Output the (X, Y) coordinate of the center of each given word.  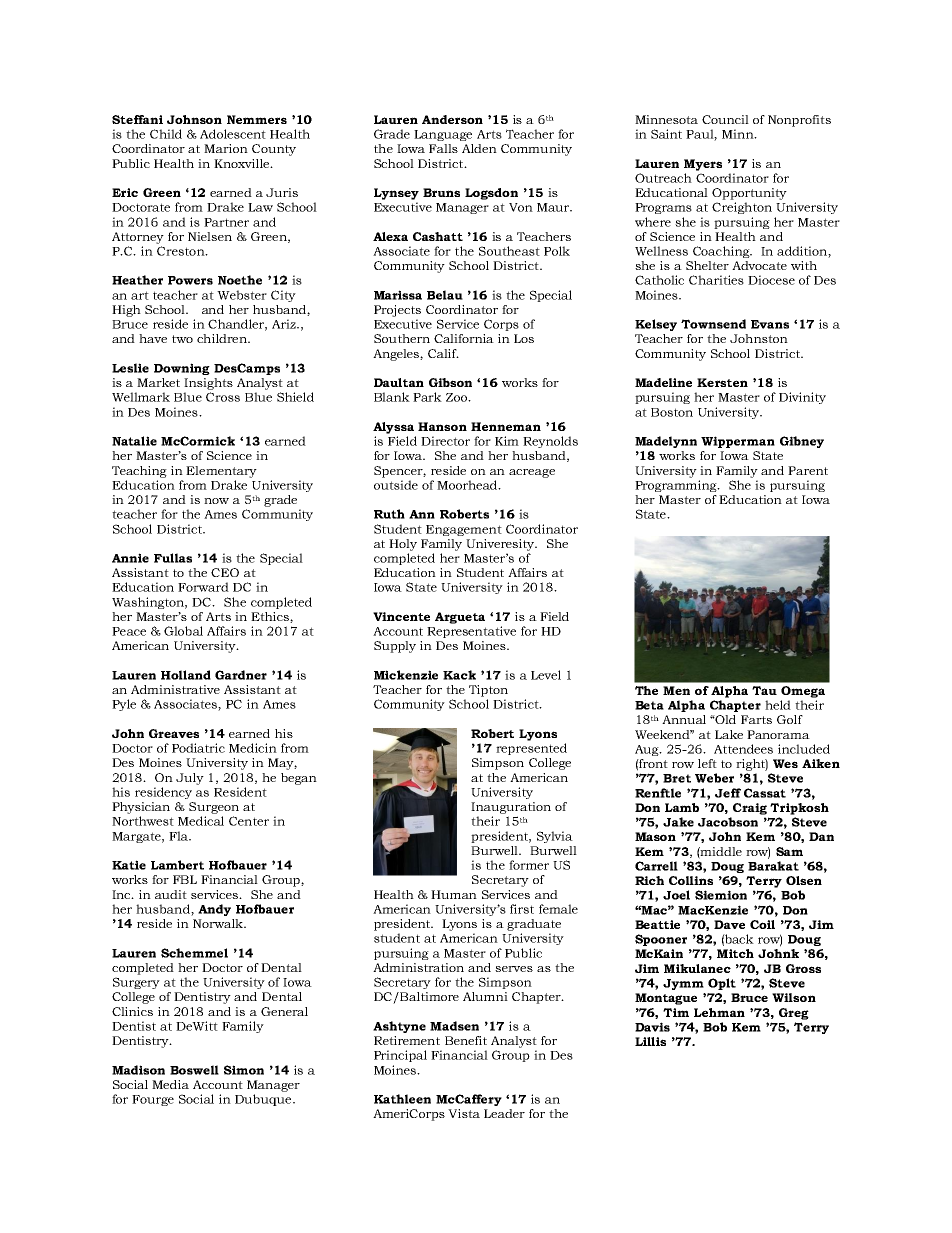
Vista (464, 1113)
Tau (764, 690)
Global (183, 631)
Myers (703, 165)
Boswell (194, 1070)
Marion (226, 148)
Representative (471, 632)
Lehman (719, 1012)
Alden (479, 148)
